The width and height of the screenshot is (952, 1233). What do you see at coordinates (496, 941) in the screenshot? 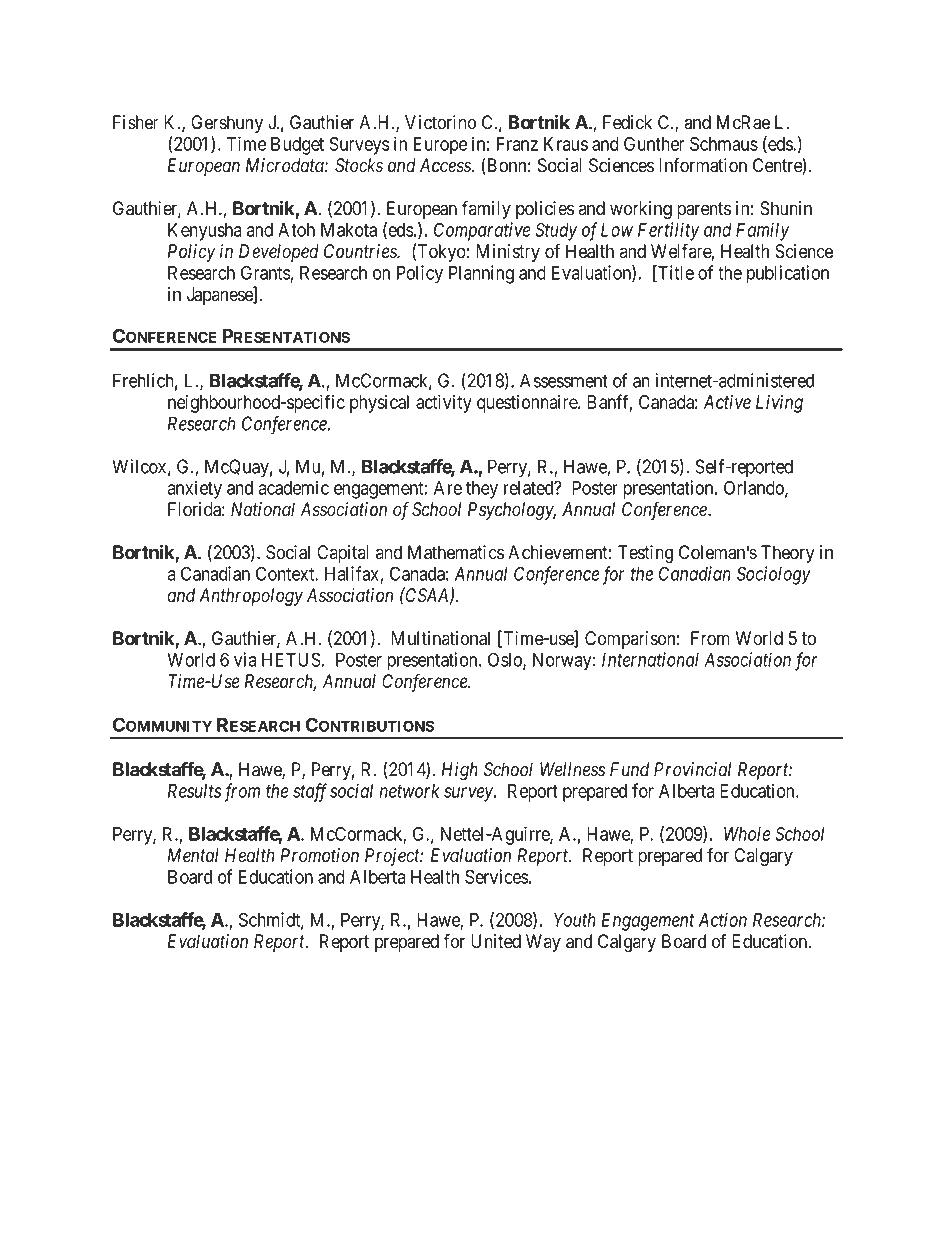
I see `United` at bounding box center [496, 941].
